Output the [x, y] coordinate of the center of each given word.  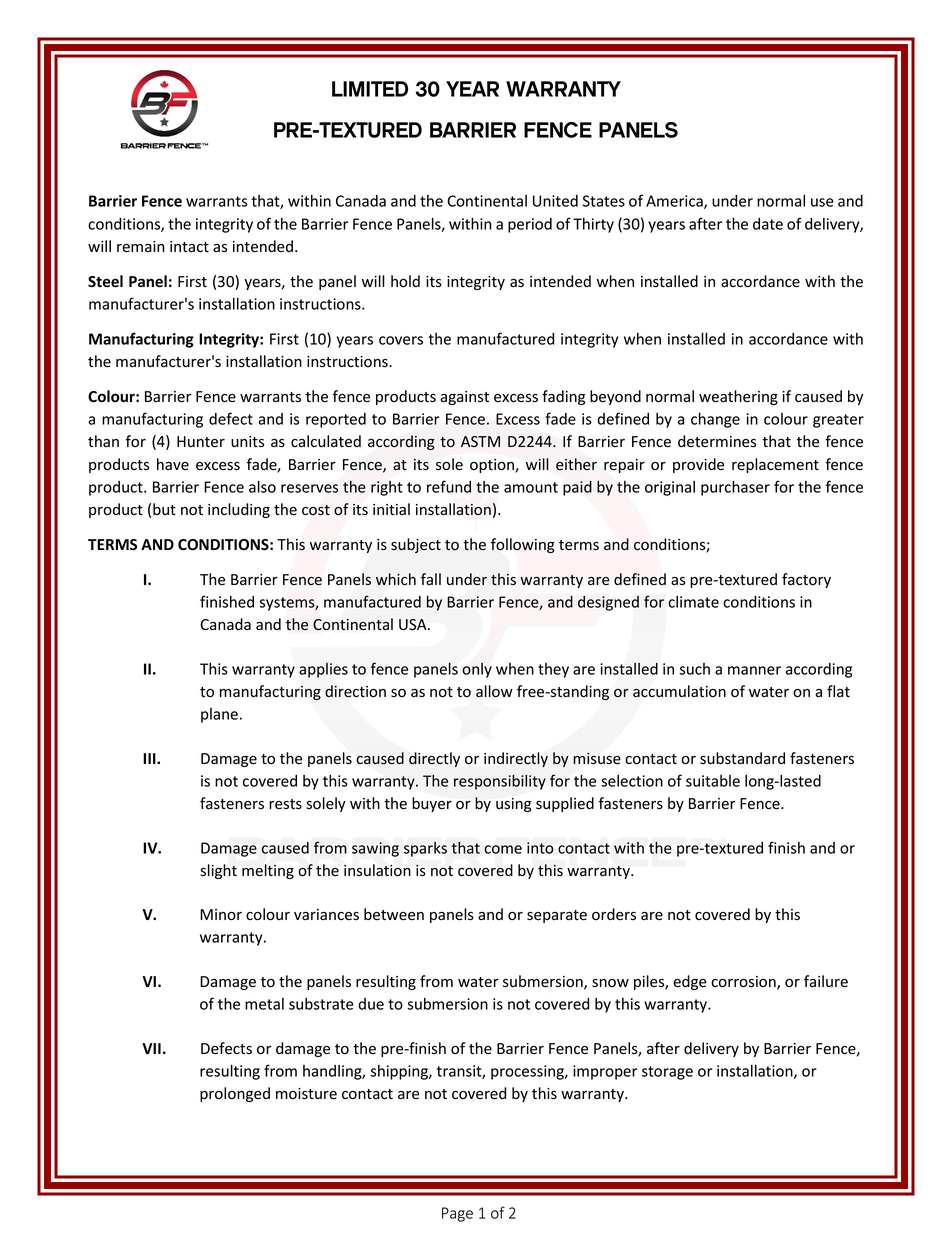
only [477, 670]
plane [219, 715]
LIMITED [370, 89]
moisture [306, 1094]
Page [457, 1214]
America [675, 202]
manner [754, 670]
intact [189, 246]
